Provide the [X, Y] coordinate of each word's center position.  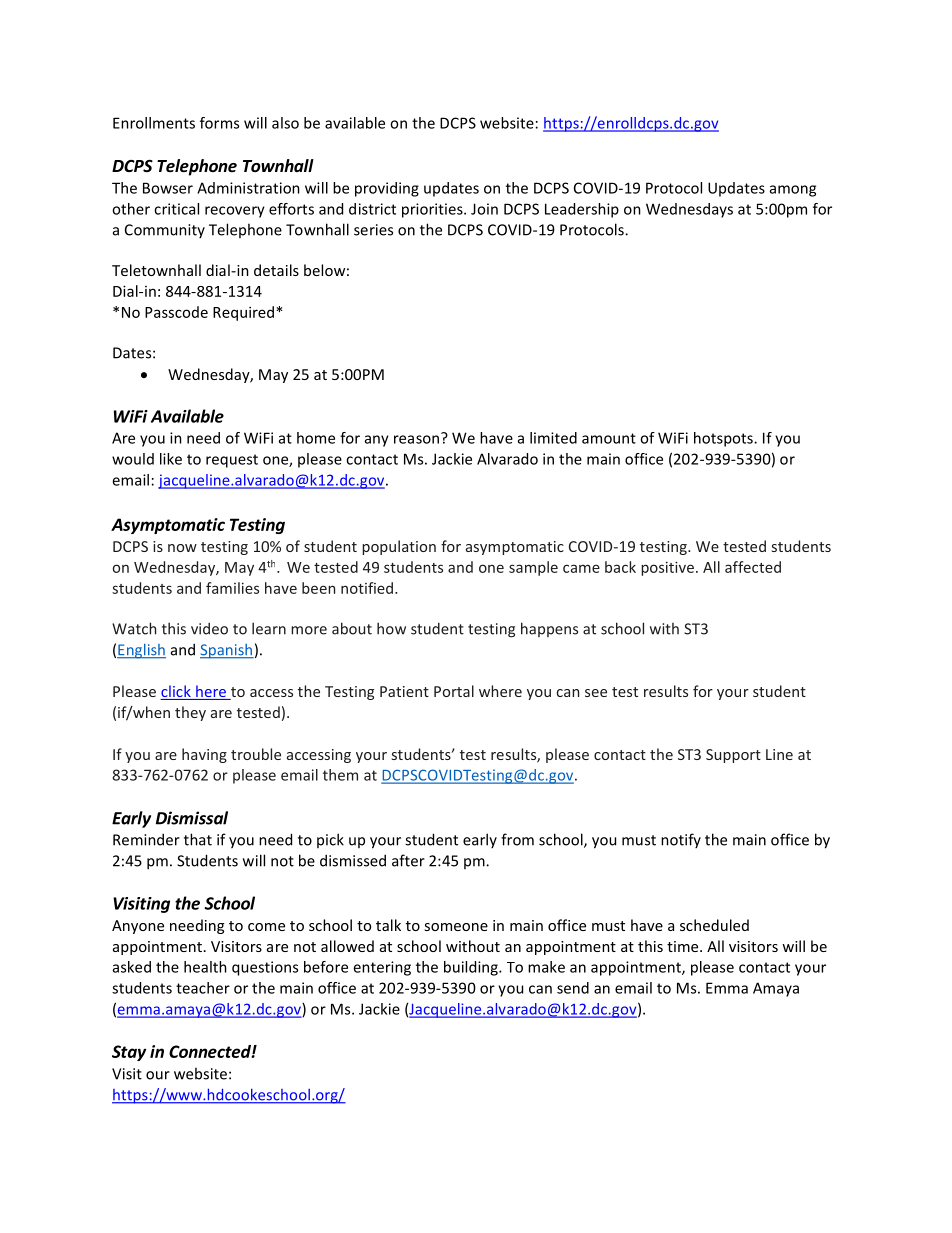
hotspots [724, 439]
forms [219, 123]
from [517, 839]
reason [416, 439]
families [232, 588]
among [793, 191]
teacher [203, 988]
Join [484, 209]
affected [753, 567]
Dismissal [192, 818]
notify [681, 840]
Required [245, 313]
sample [533, 568]
